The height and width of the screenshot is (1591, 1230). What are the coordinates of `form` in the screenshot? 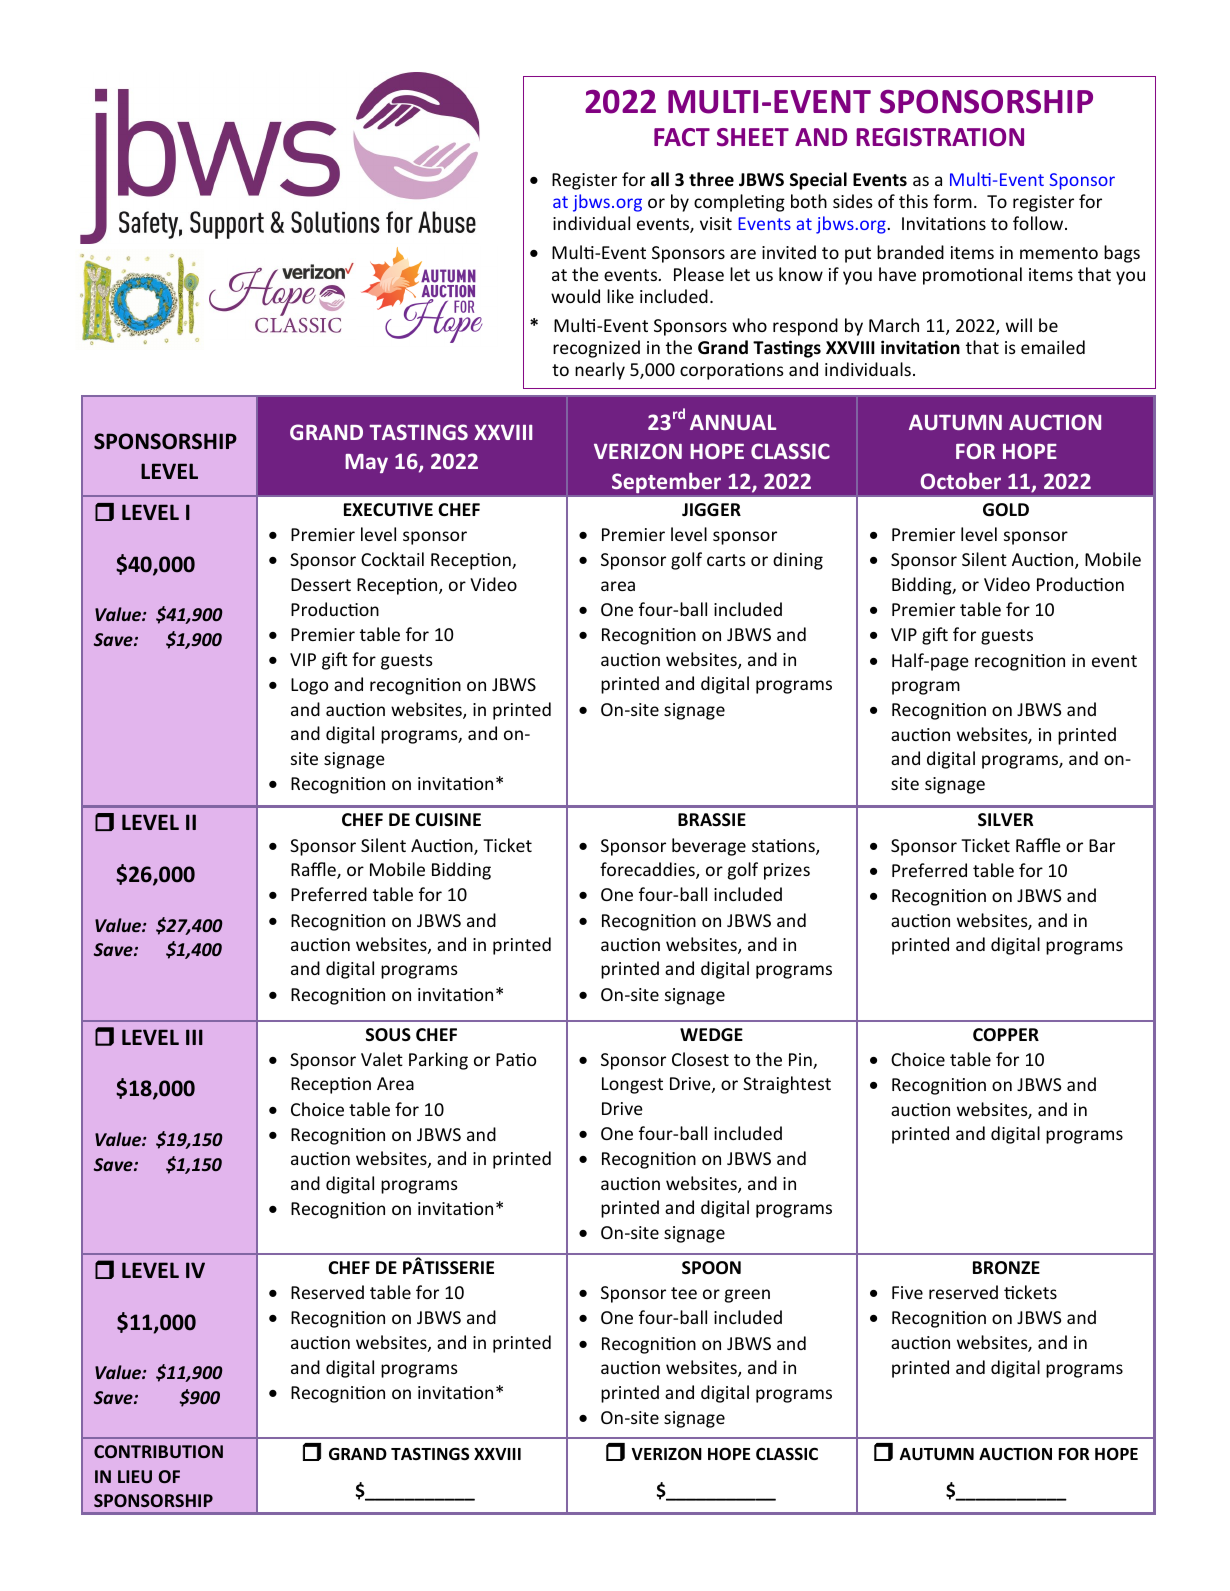 It's located at (952, 201).
